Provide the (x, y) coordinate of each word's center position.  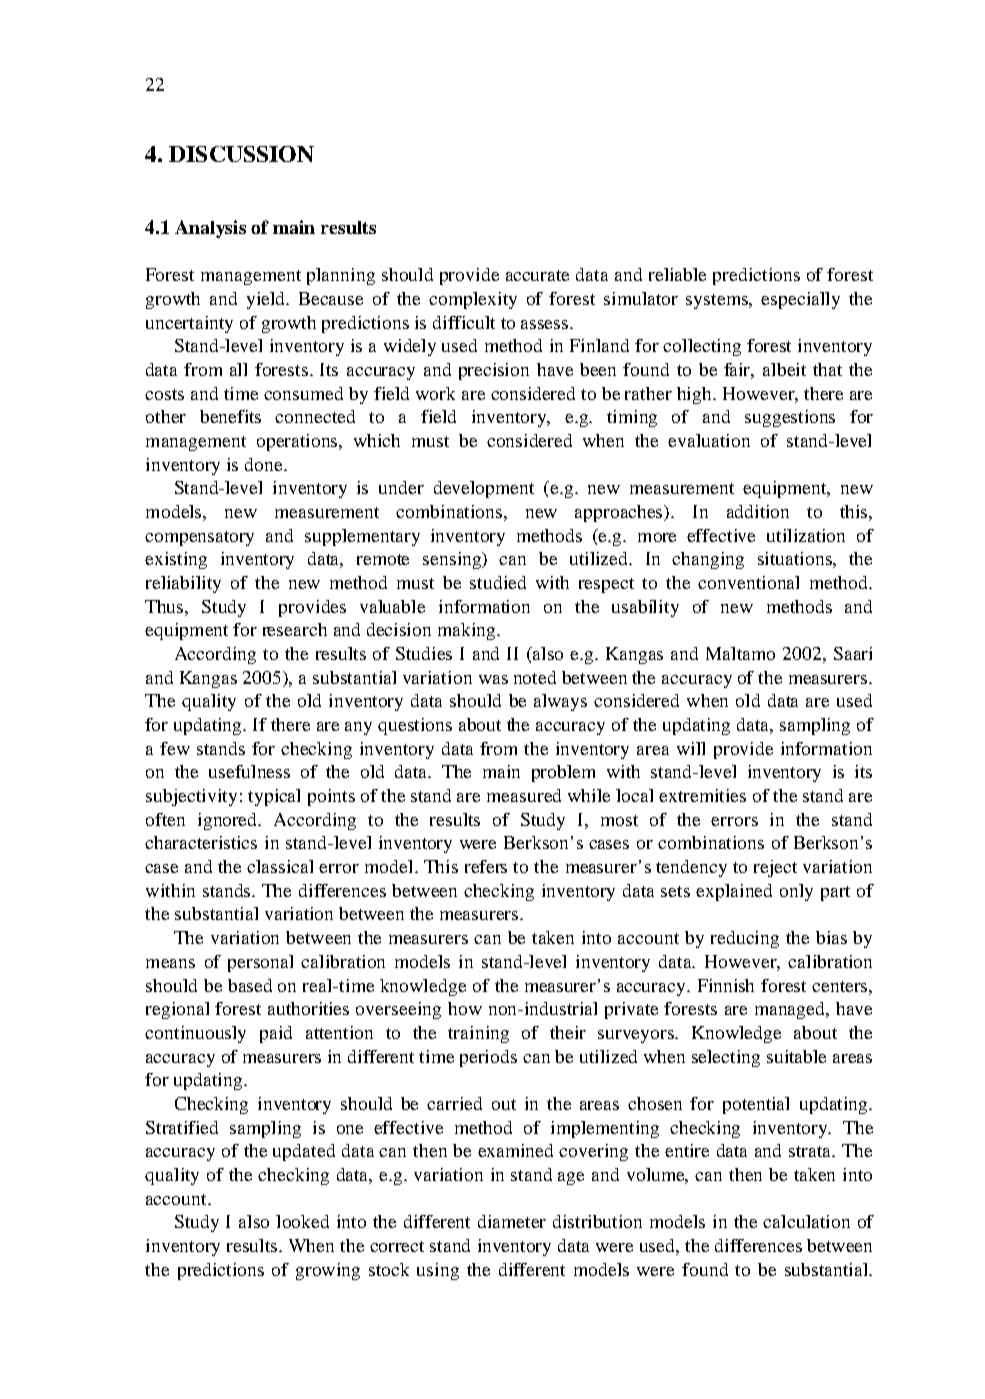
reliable (677, 274)
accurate (537, 275)
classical (280, 866)
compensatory (199, 538)
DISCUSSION (241, 154)
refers (486, 866)
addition (758, 511)
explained (734, 892)
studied (498, 582)
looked (302, 1221)
